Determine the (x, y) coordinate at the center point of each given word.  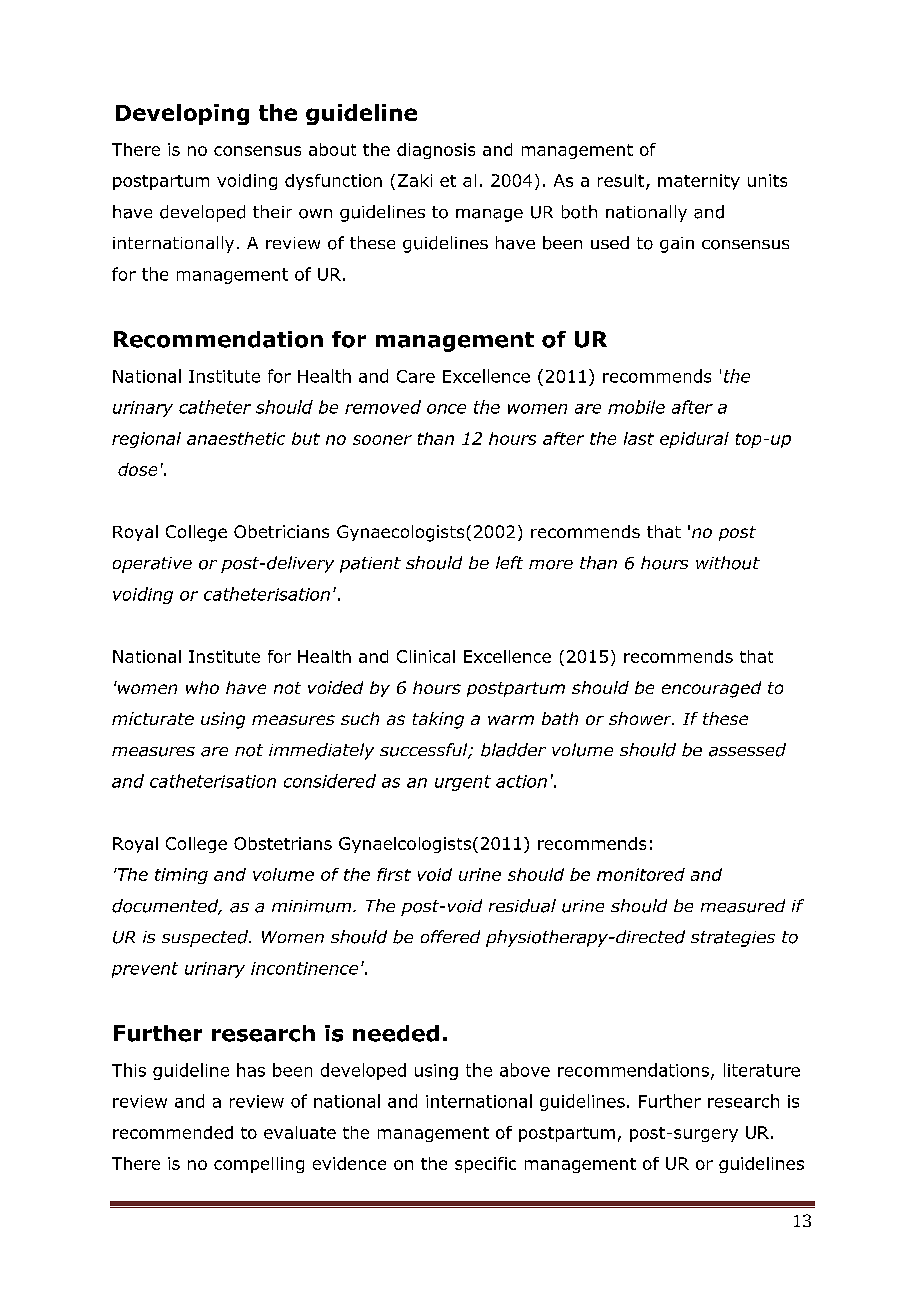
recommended (173, 1132)
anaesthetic (236, 438)
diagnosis (436, 151)
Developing (182, 114)
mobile (636, 407)
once (446, 409)
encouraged (711, 689)
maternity (699, 182)
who (202, 687)
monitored (641, 874)
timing (181, 876)
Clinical (426, 656)
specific (485, 1165)
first (394, 874)
